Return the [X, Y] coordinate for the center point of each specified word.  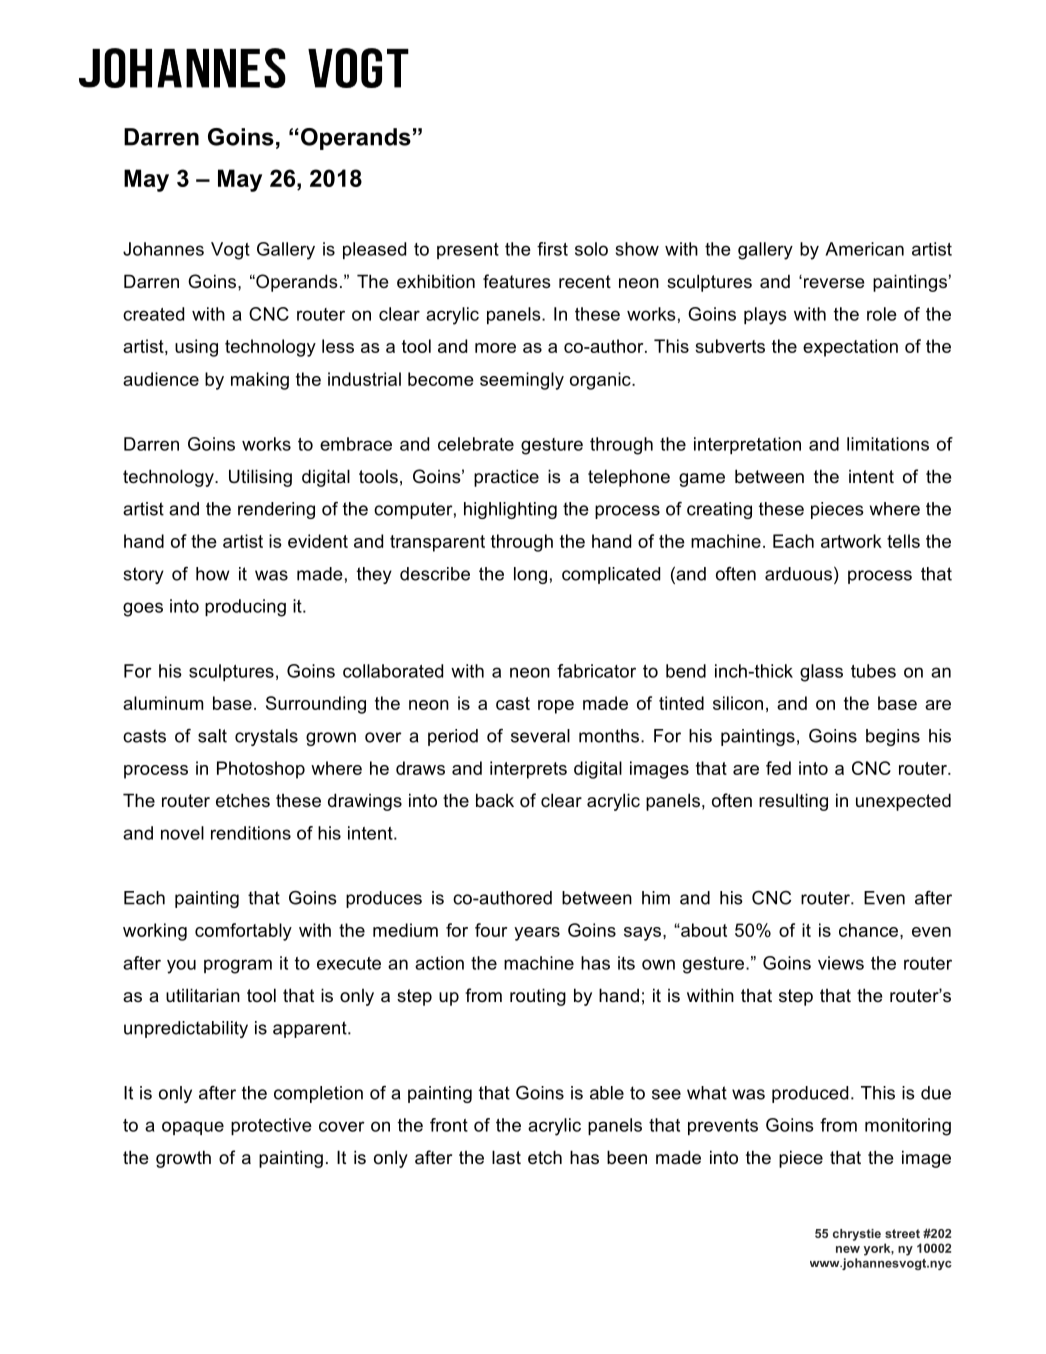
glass [821, 673]
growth [183, 1159]
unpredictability [186, 1029]
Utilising [260, 478]
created [153, 314]
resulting [793, 802]
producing [245, 608]
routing [538, 997]
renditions [251, 833]
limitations [888, 444]
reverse [833, 282]
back [495, 800]
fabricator [596, 671]
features [517, 281]
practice [506, 478]
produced [810, 1094]
